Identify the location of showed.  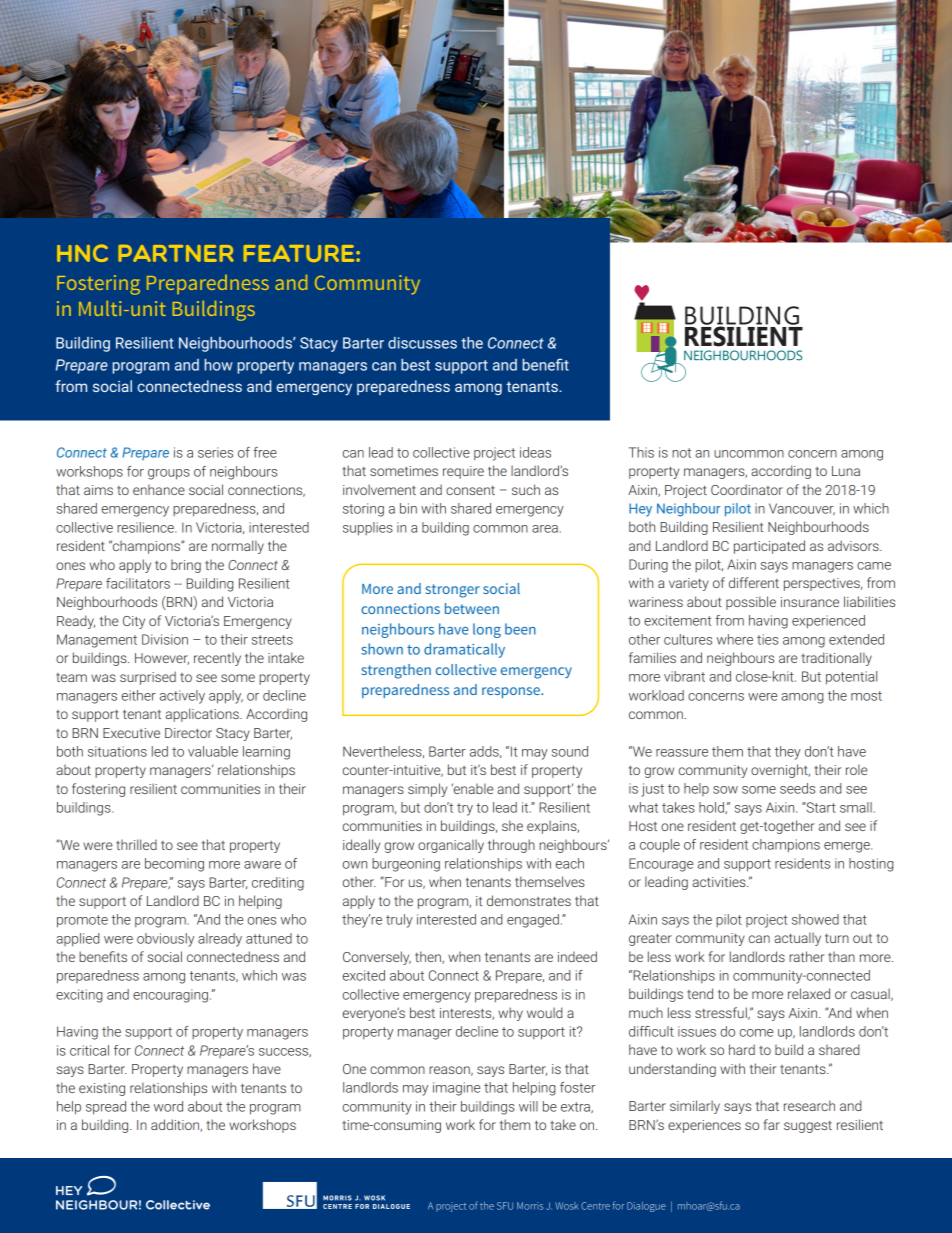
(815, 919).
